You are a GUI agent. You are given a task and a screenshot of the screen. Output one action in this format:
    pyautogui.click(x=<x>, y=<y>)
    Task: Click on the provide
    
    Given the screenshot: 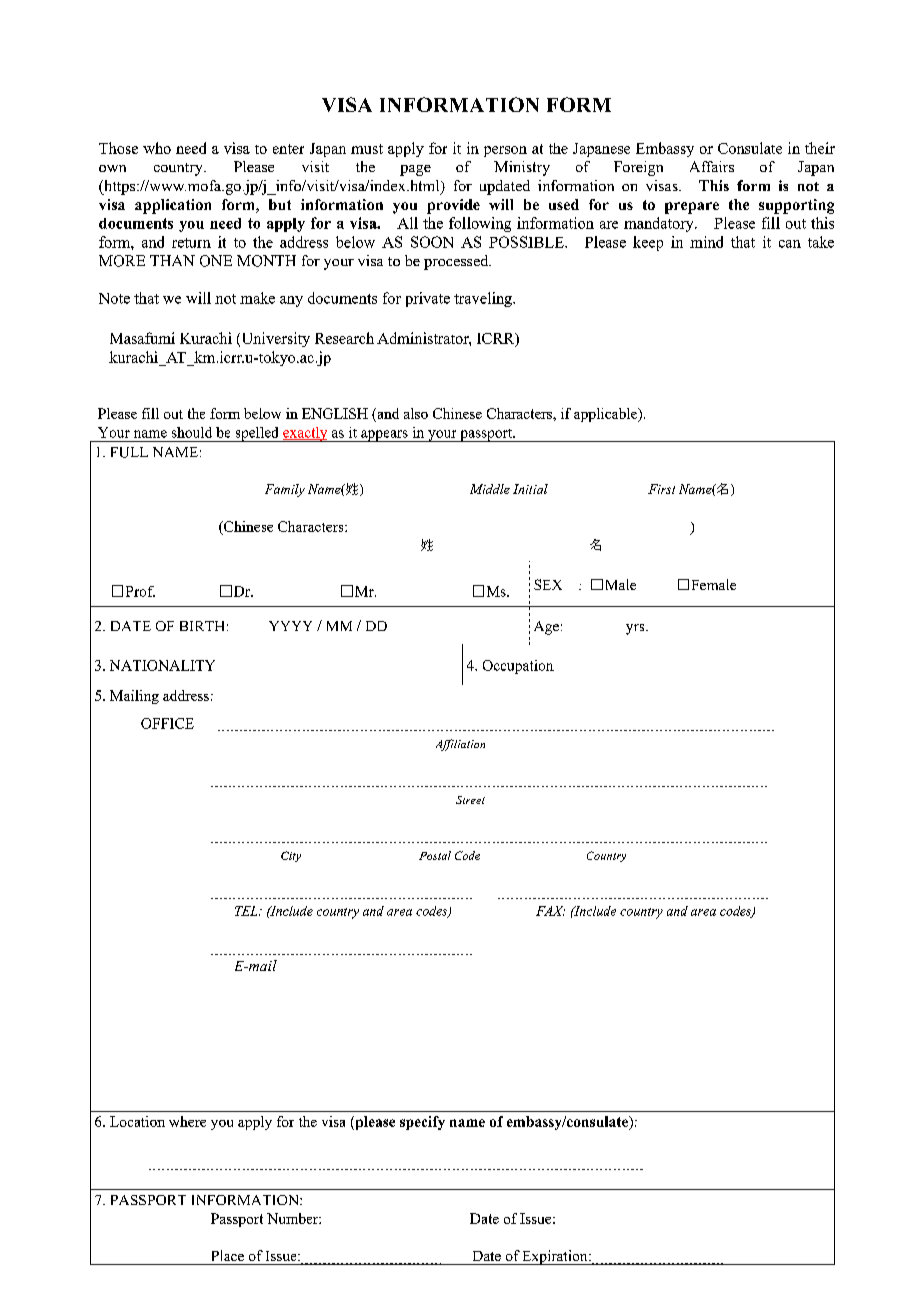 What is the action you would take?
    pyautogui.click(x=453, y=206)
